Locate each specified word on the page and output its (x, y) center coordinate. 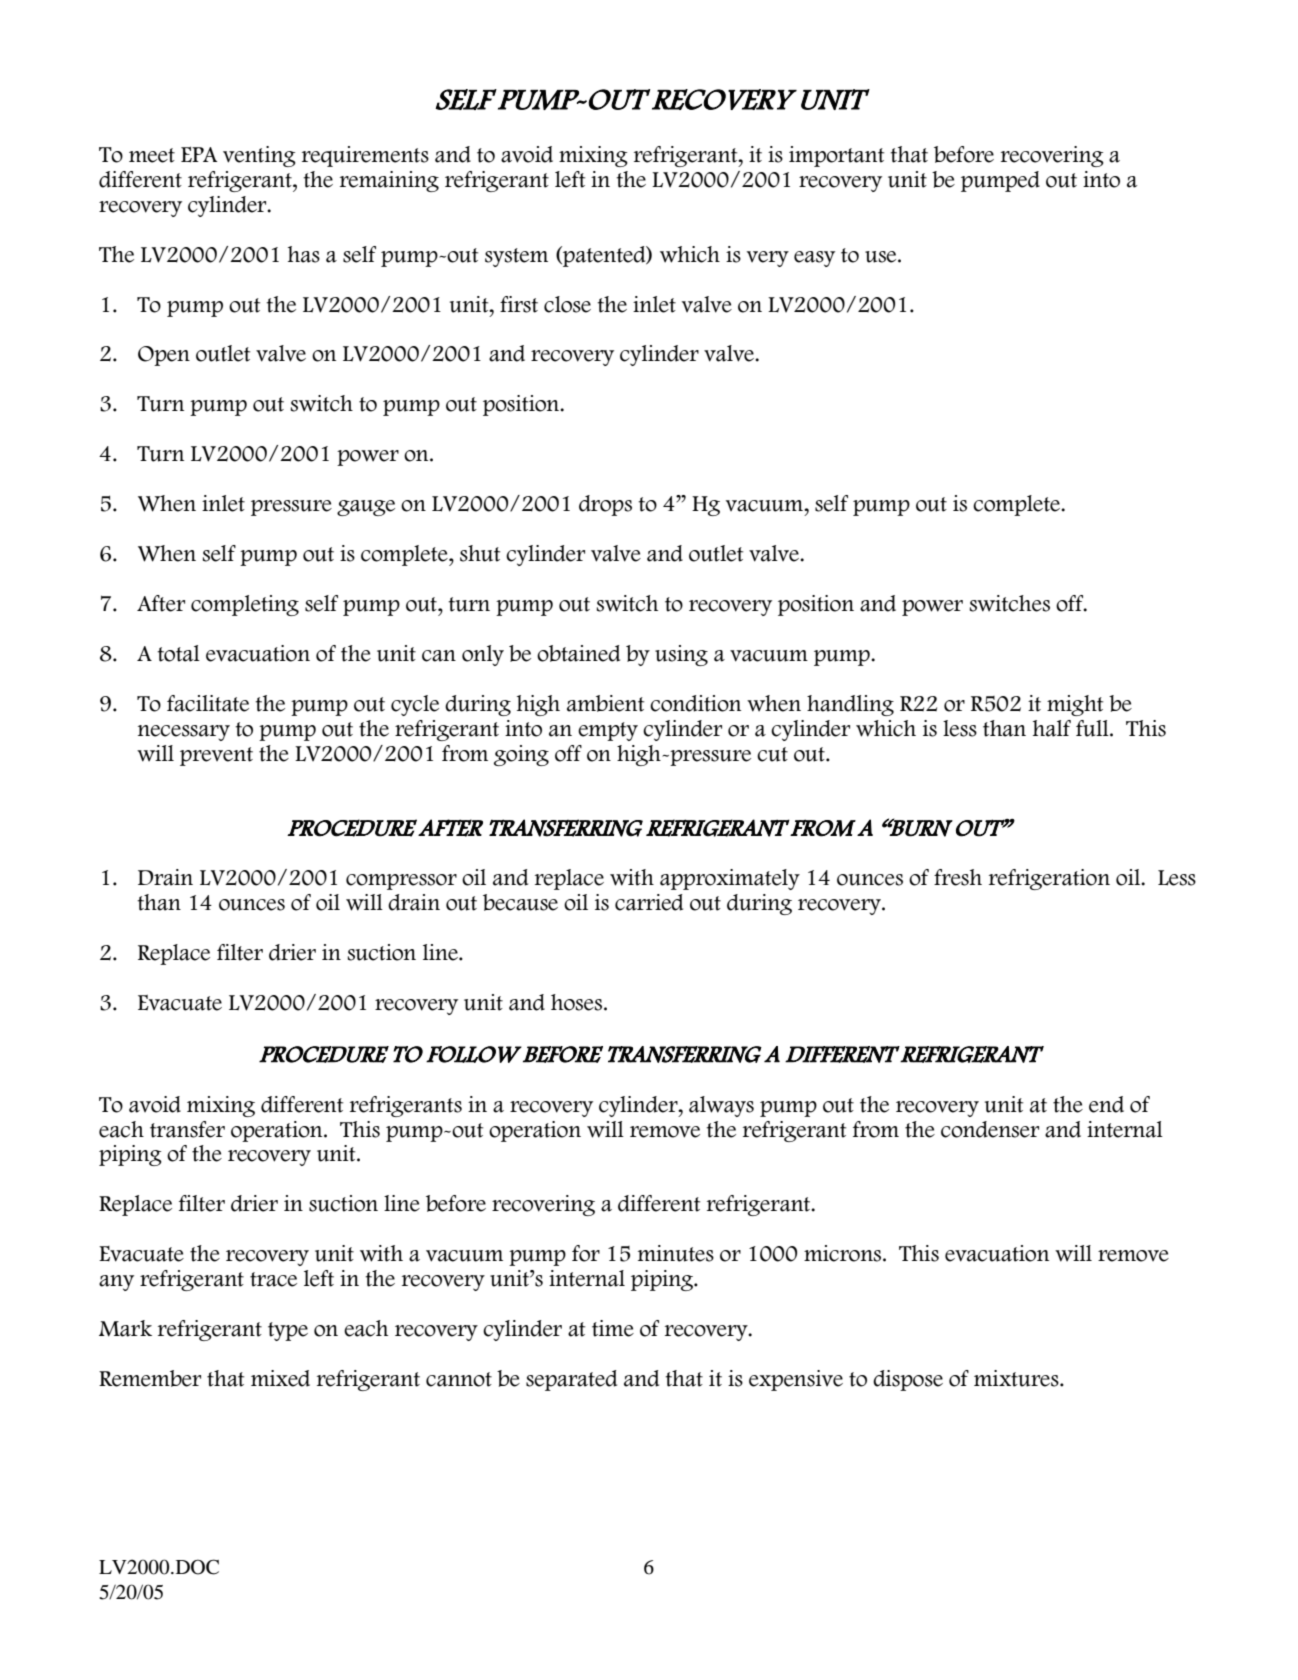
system (516, 257)
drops (605, 505)
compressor (401, 882)
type (288, 1331)
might (1075, 705)
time (613, 1328)
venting (259, 156)
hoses (578, 1002)
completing (245, 605)
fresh (958, 877)
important (836, 156)
